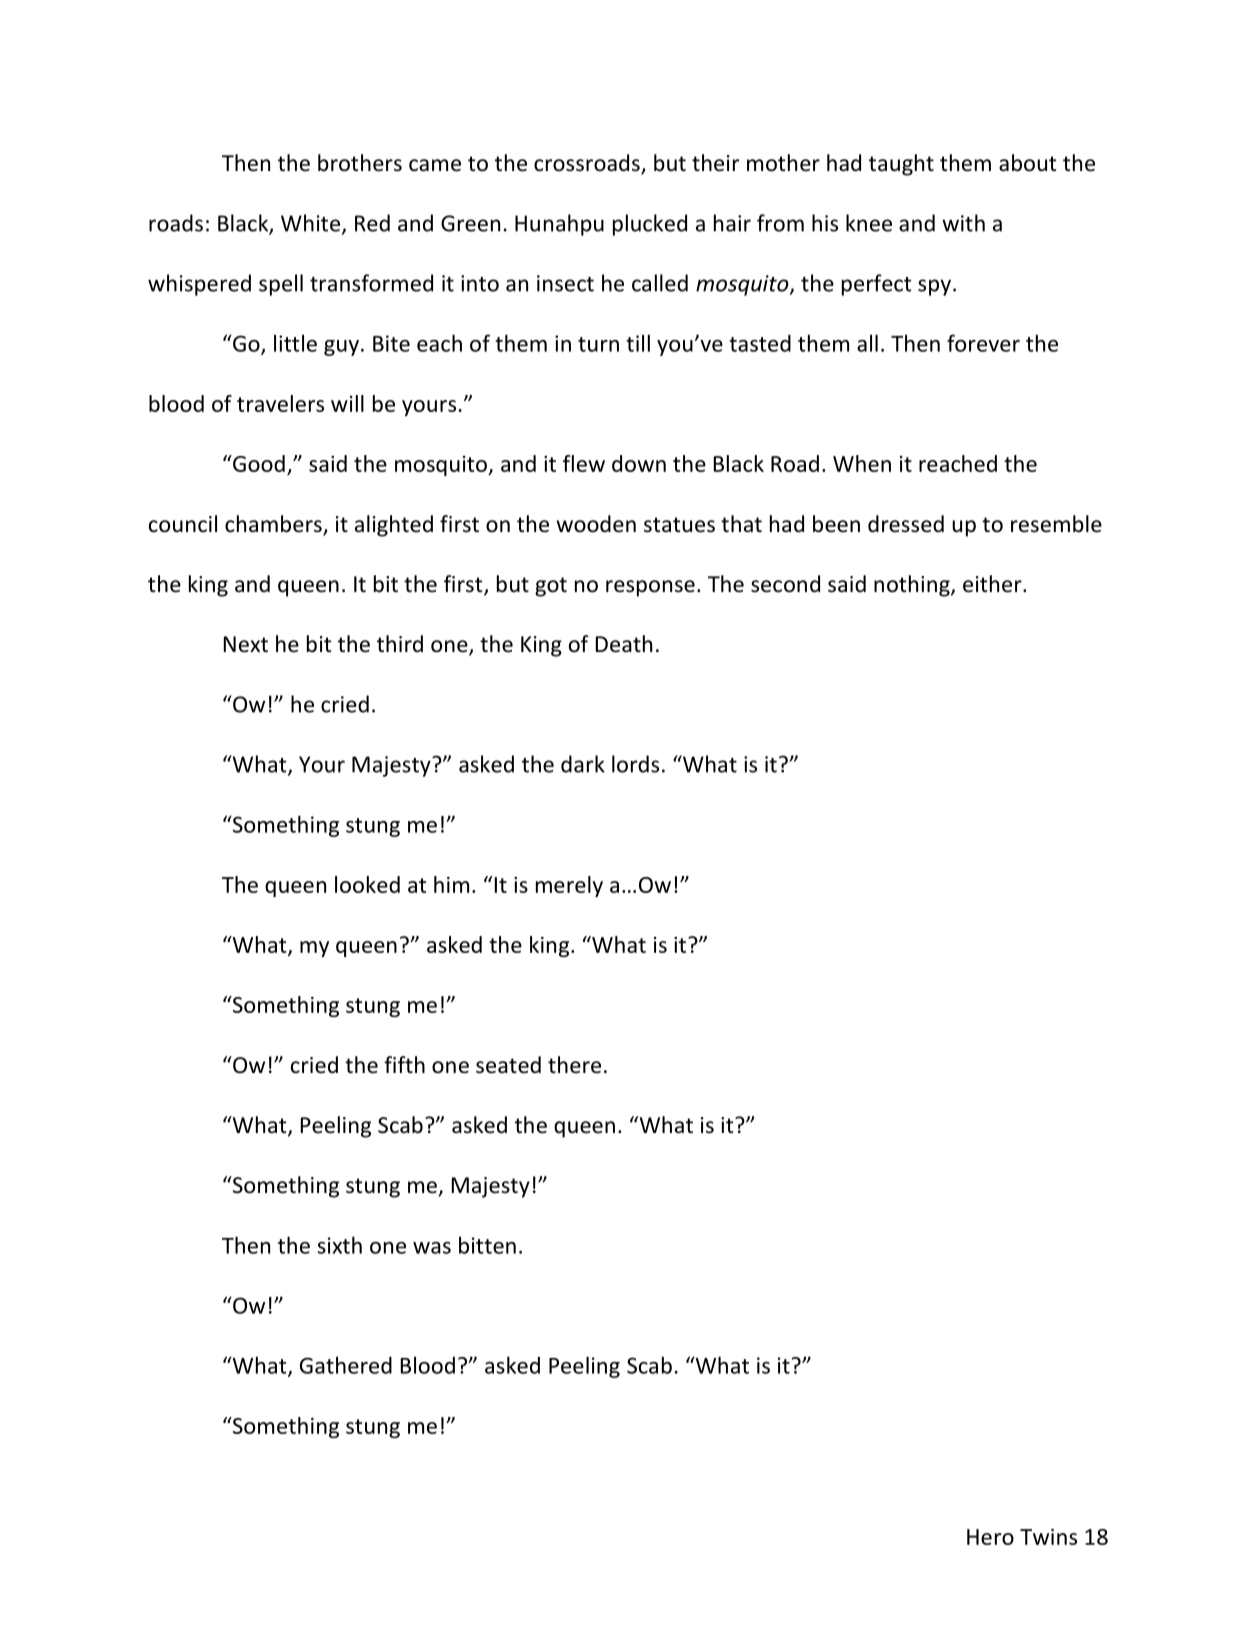 This screenshot has width=1256, height=1625. Describe the element at coordinates (258, 463) in the screenshot. I see `Good` at that location.
